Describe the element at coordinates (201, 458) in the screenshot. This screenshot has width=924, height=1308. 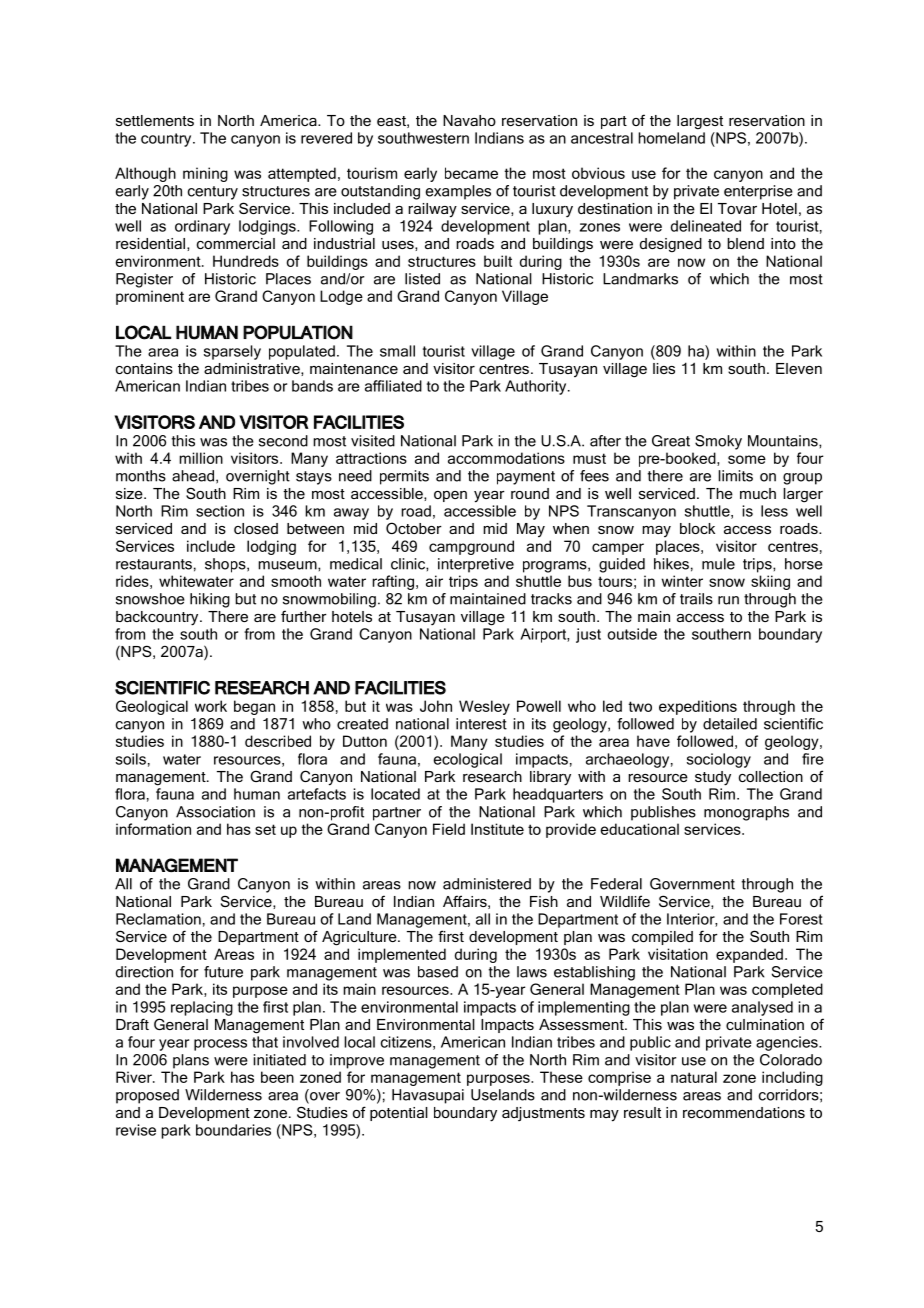
I see `million` at that location.
